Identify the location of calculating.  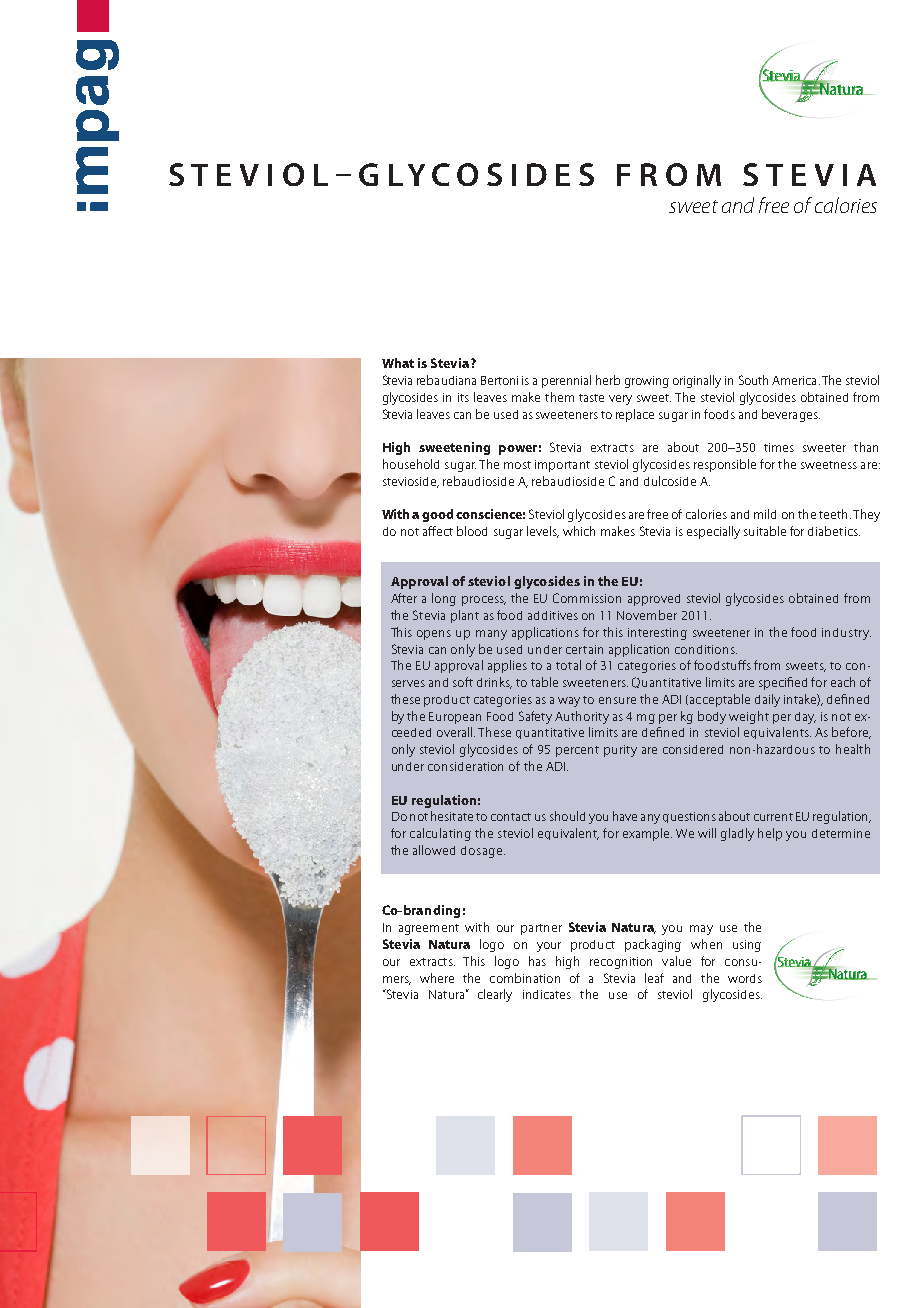
(440, 834).
